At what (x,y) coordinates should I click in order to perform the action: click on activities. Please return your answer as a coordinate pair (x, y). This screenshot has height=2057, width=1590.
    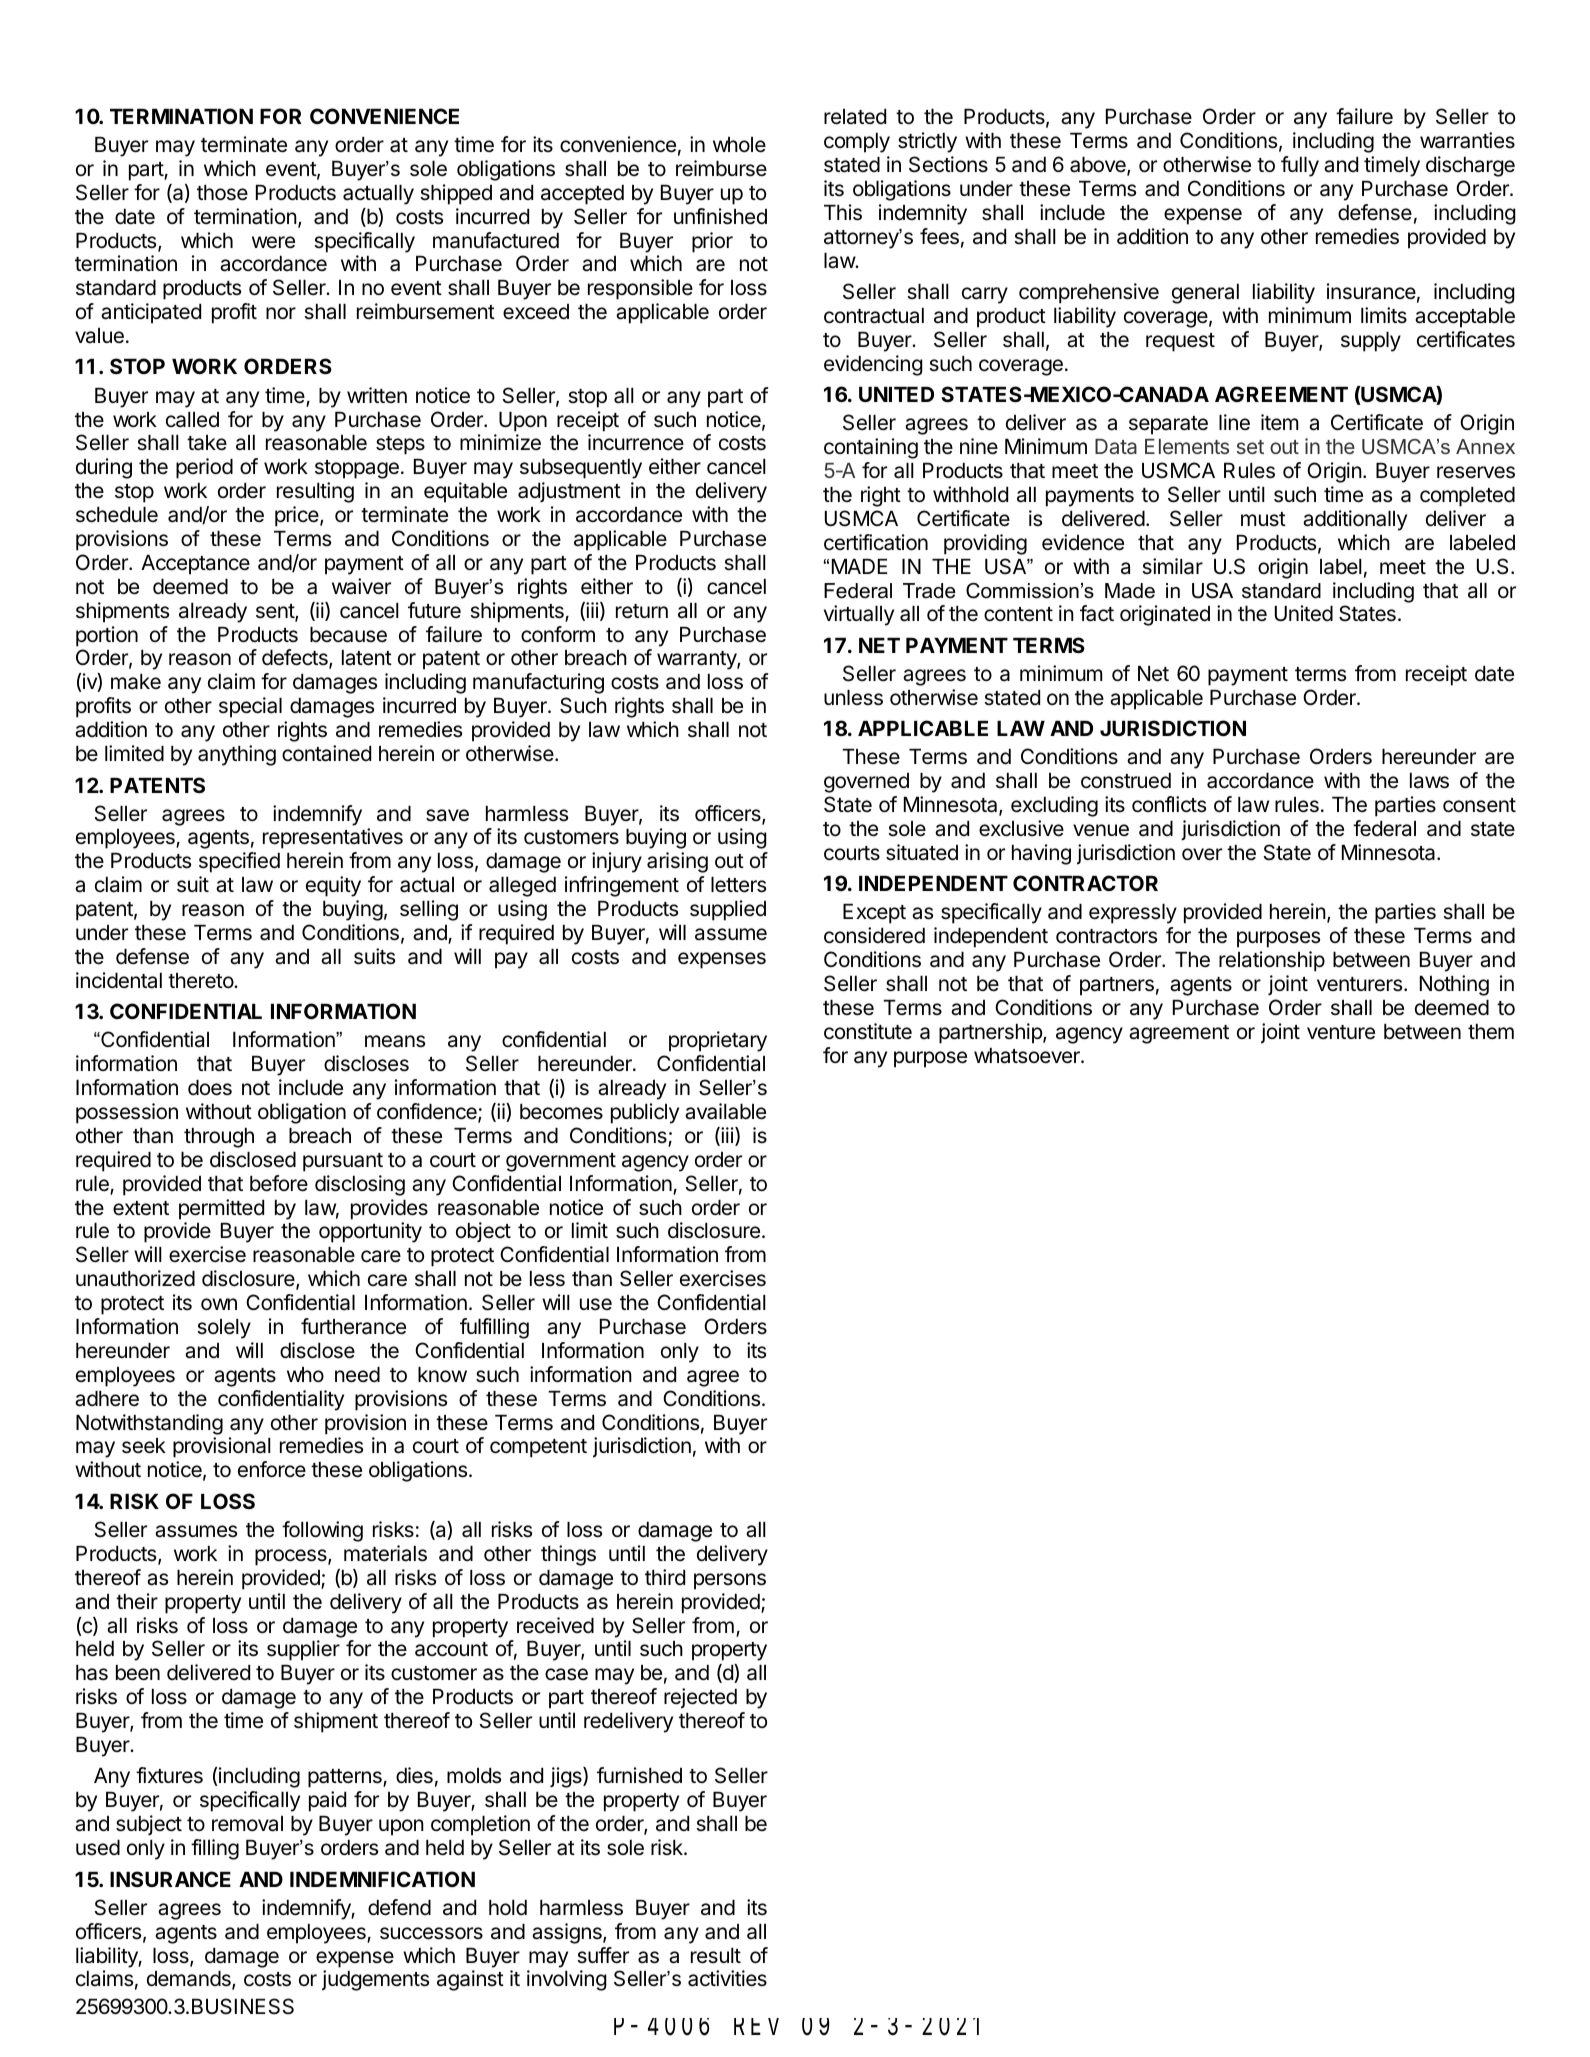
    Looking at the image, I should click on (727, 1978).
